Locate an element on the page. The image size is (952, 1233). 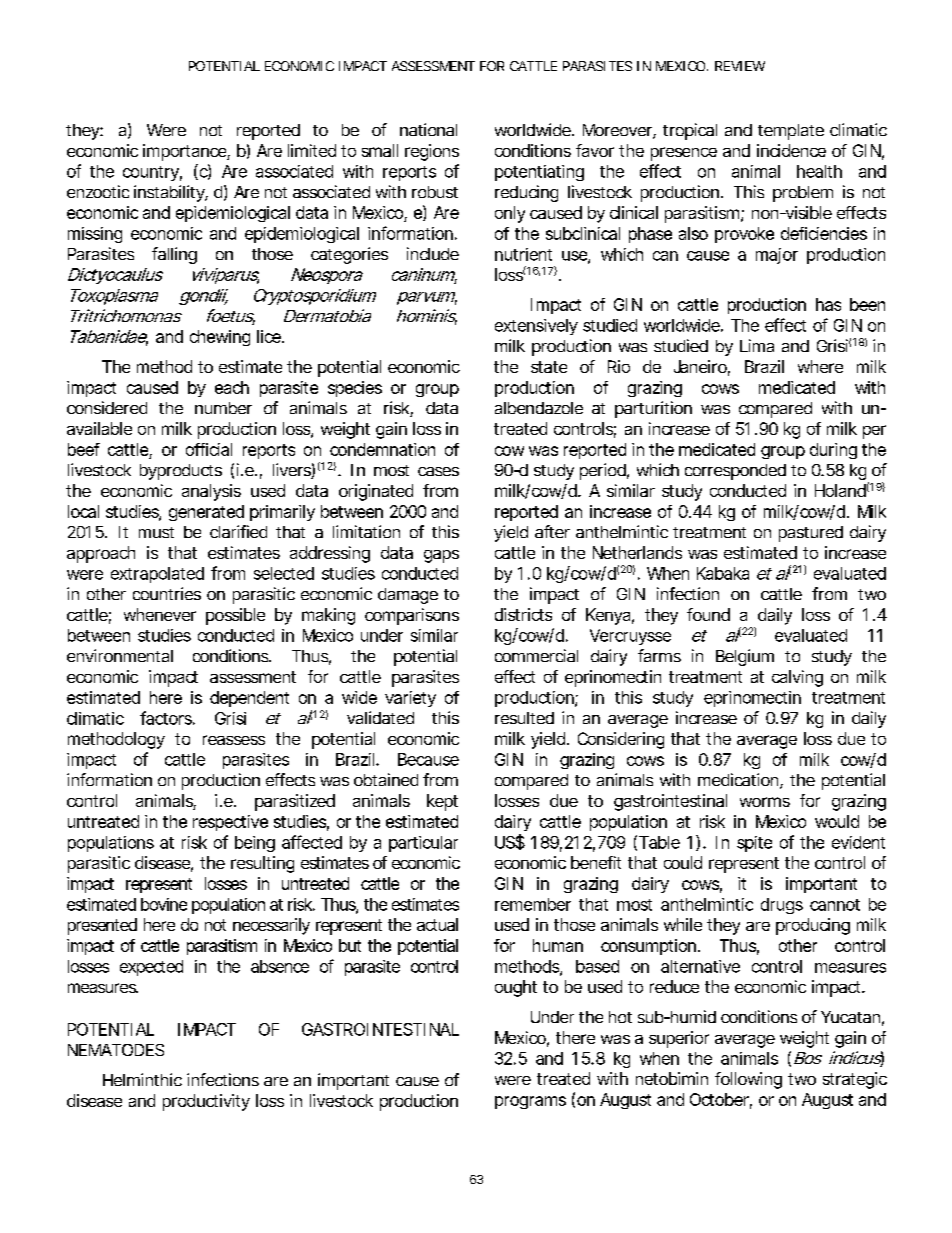
importance is located at coordinates (185, 152).
